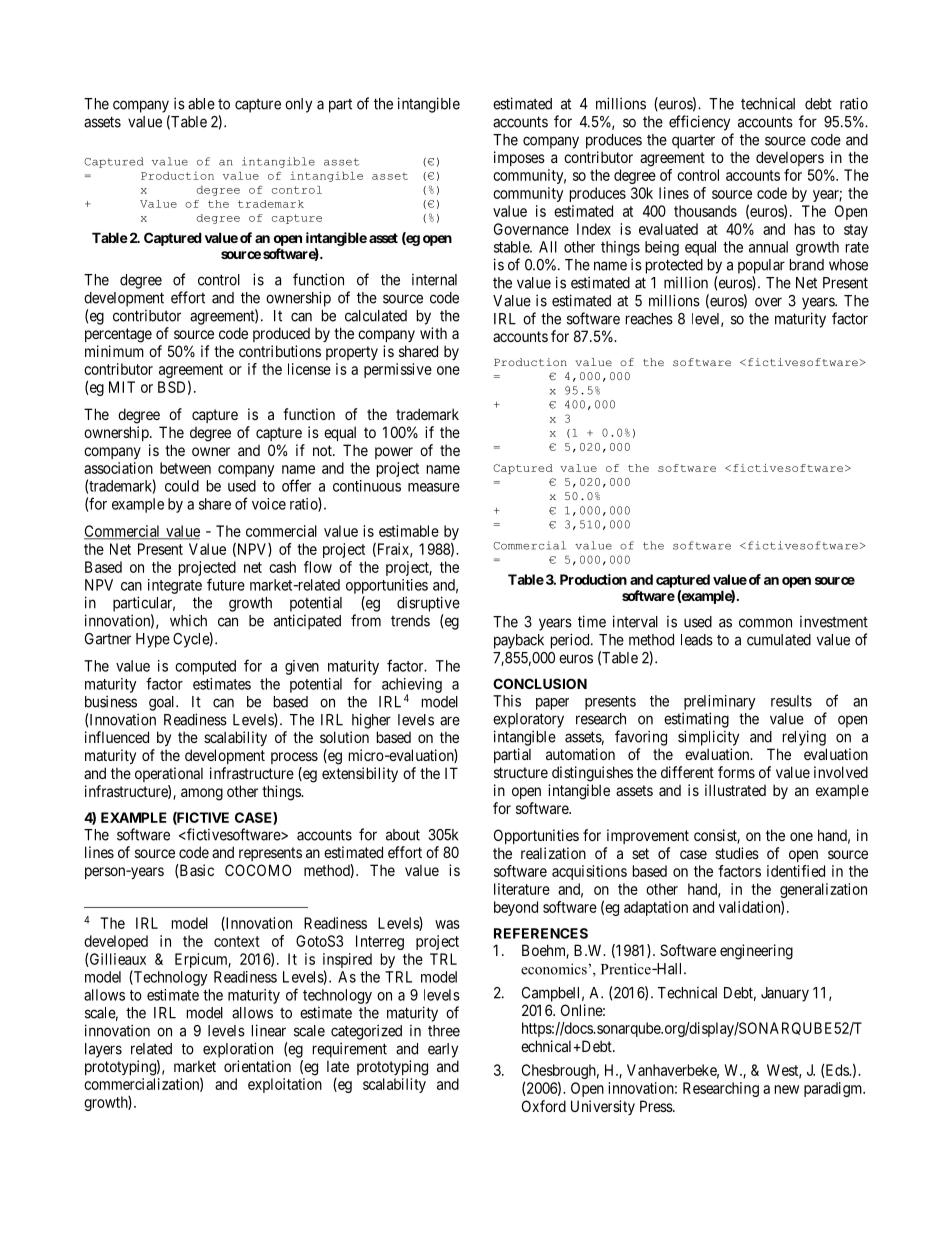 The image size is (952, 1233). Describe the element at coordinates (519, 158) in the screenshot. I see `imposes` at that location.
